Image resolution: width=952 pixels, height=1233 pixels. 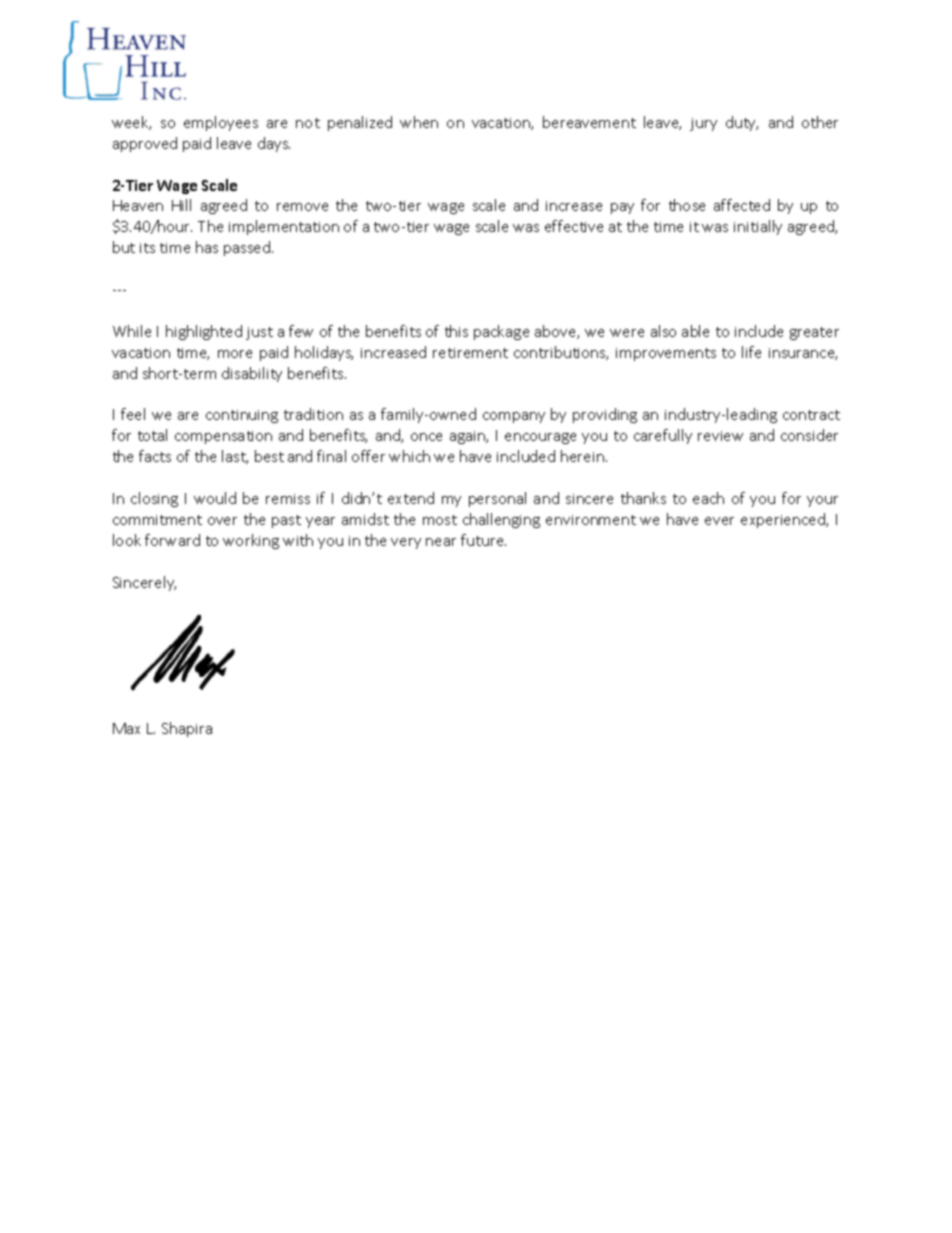 I want to click on highlighted, so click(x=204, y=332).
